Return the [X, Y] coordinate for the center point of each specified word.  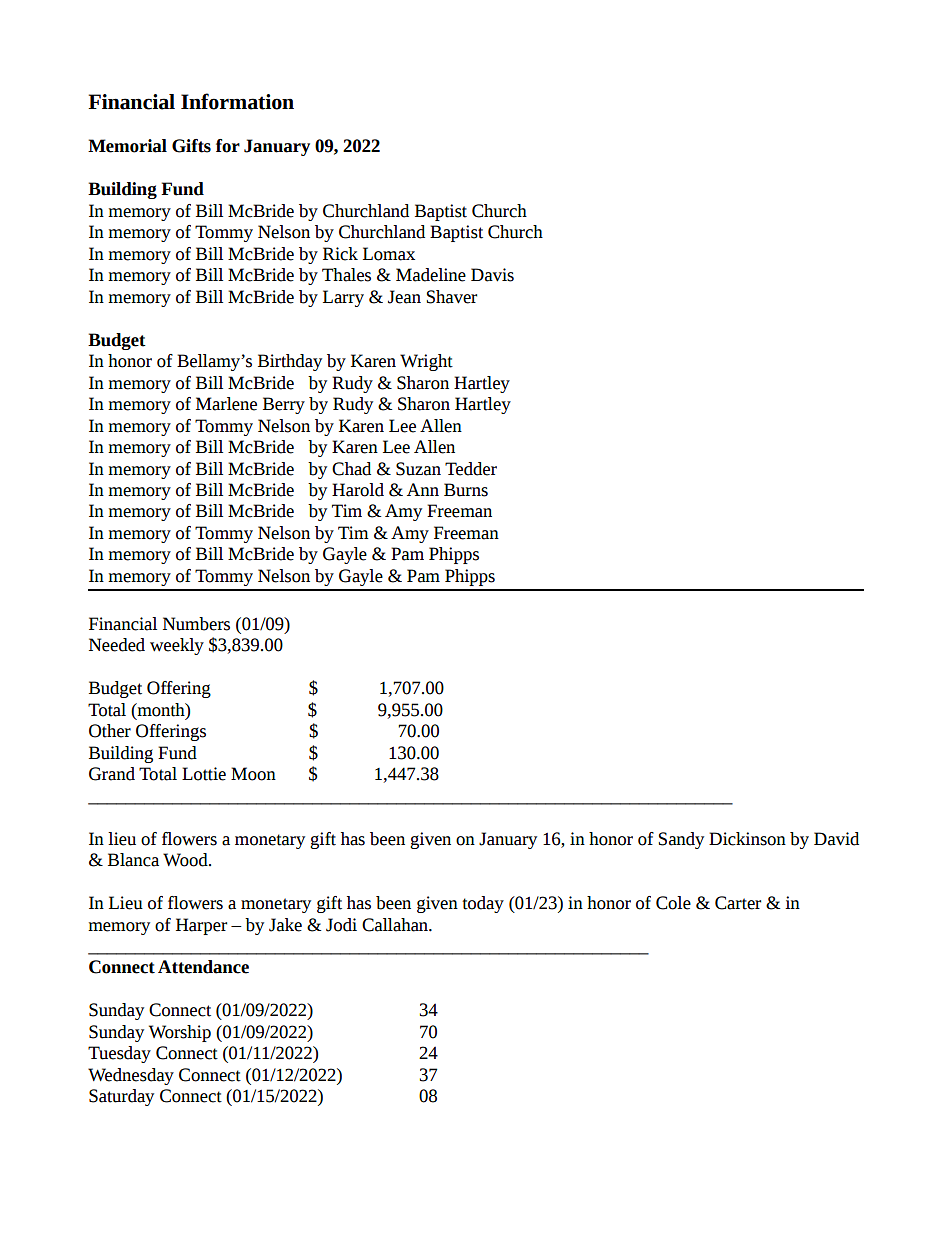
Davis [492, 275]
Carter [738, 903]
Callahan [396, 925]
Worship [180, 1033]
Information [237, 101]
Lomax [389, 254]
